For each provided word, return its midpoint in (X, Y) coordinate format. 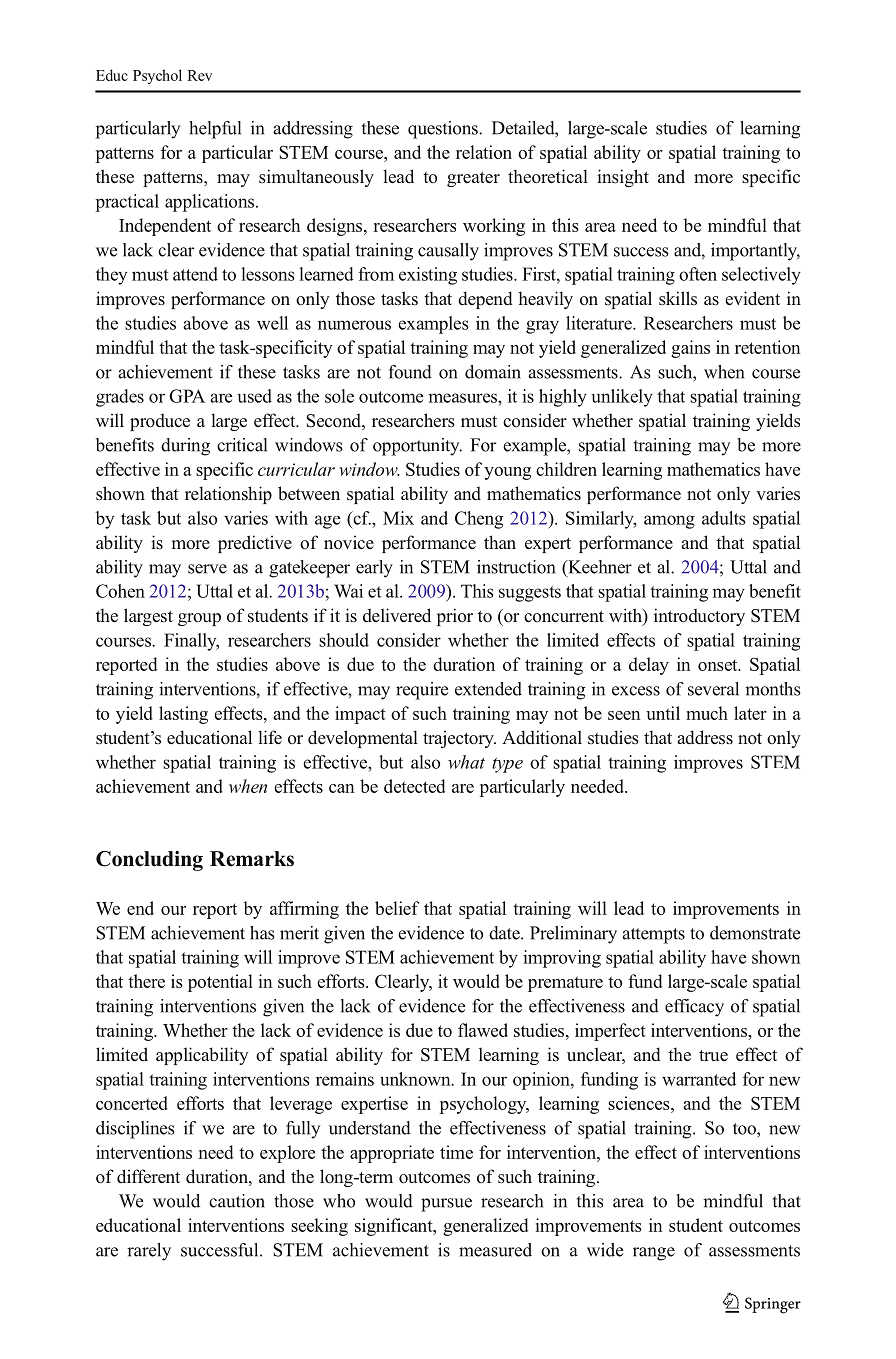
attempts (653, 936)
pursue (446, 1205)
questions (444, 130)
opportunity (417, 447)
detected (414, 786)
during (185, 447)
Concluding (149, 861)
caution (237, 1201)
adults (724, 518)
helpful (215, 130)
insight (623, 178)
